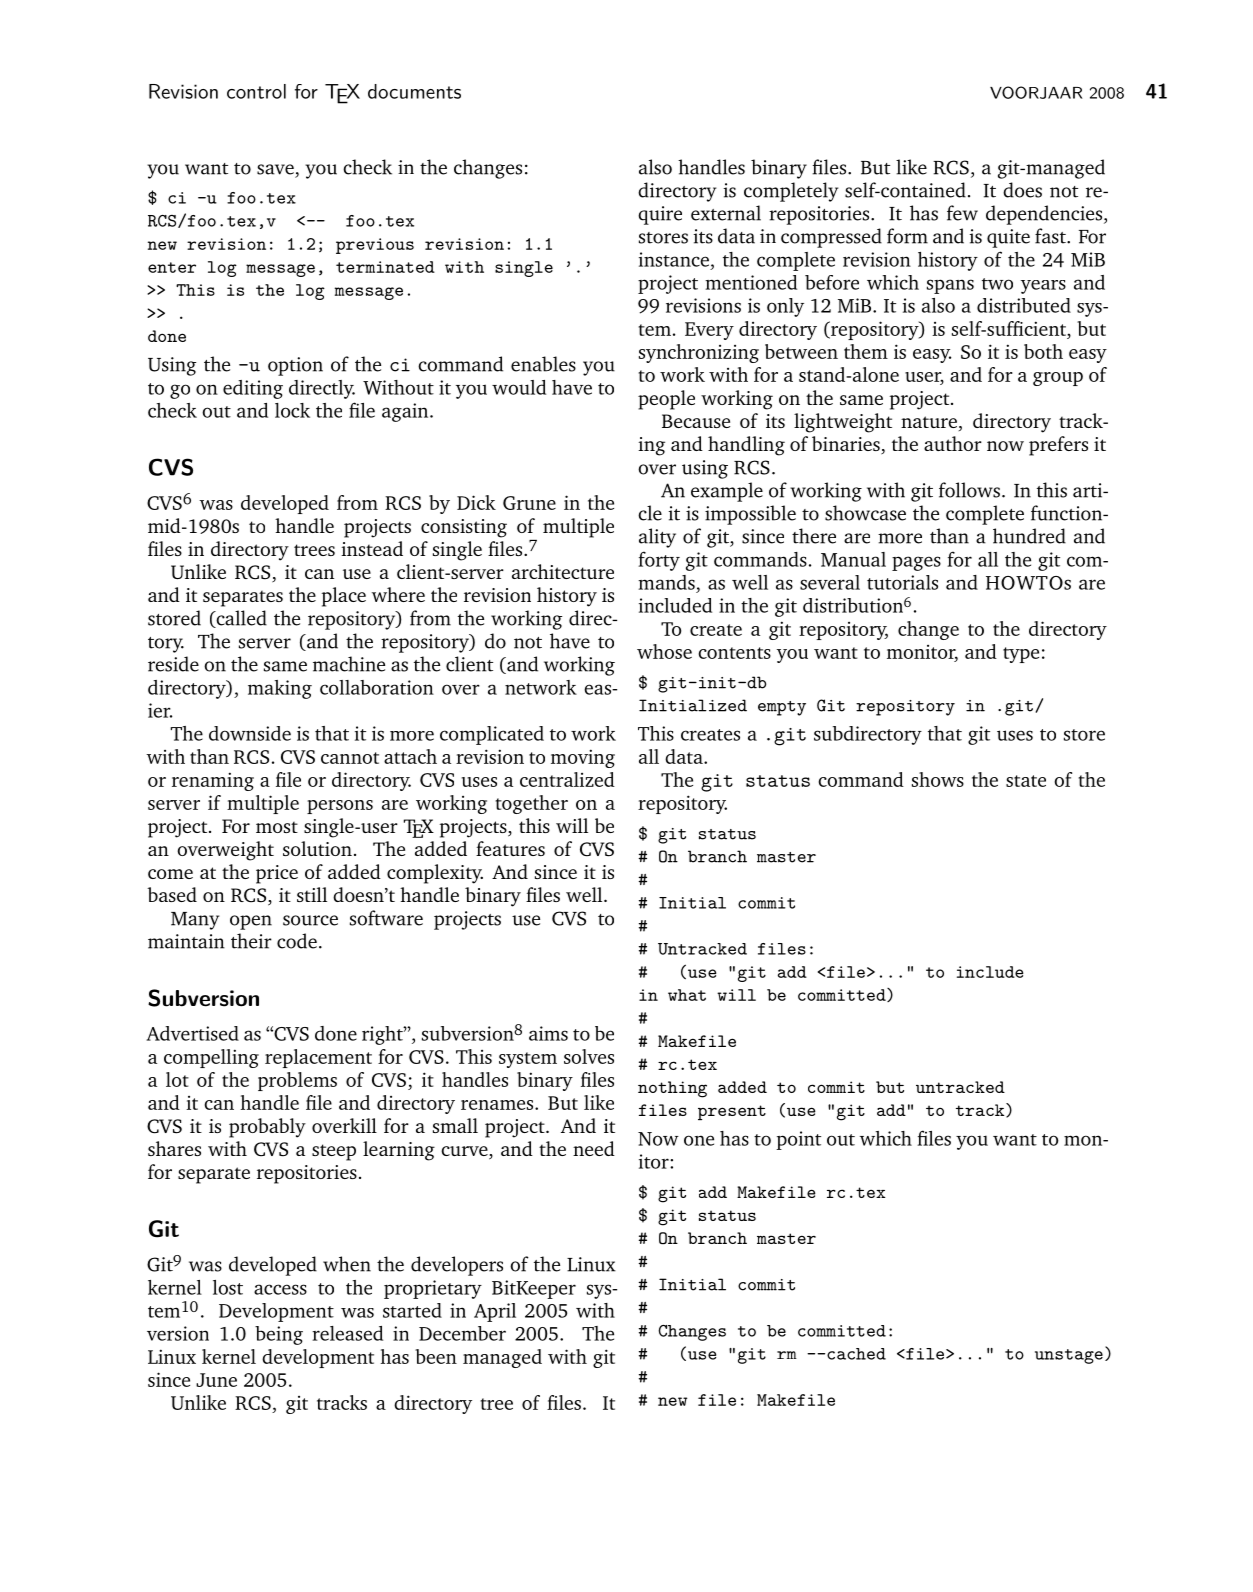 This document has height=1592, width=1253. Describe the element at coordinates (240, 619) in the document. I see `called` at that location.
